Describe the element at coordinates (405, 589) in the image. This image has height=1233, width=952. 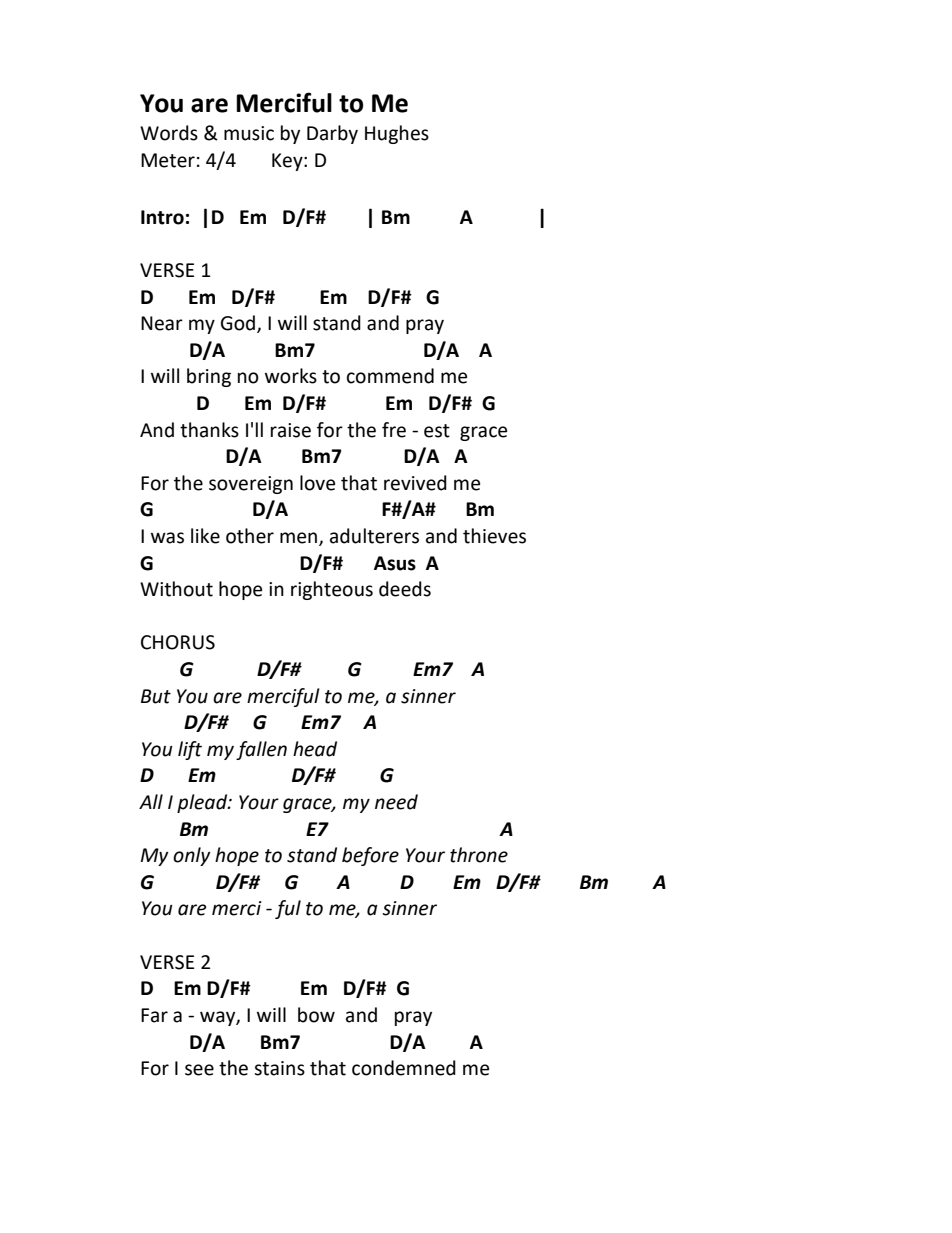
I see `deeds` at that location.
